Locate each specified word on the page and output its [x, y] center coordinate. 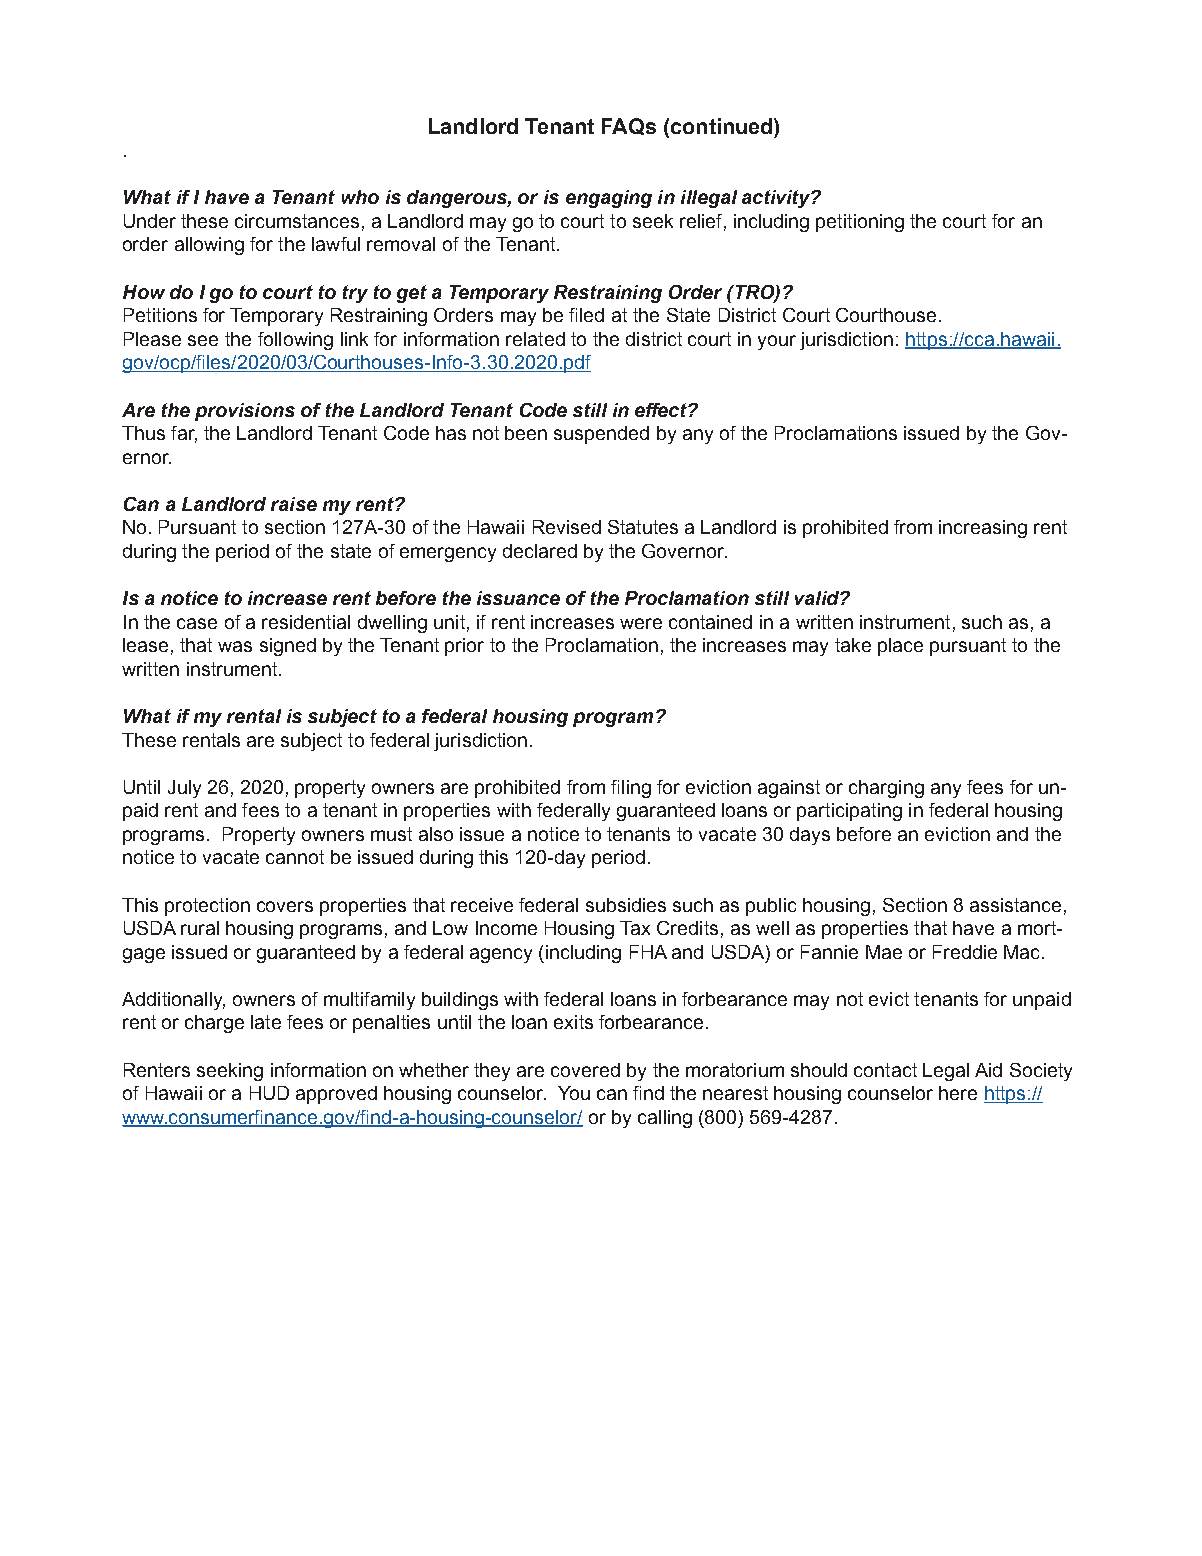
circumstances [297, 221]
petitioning [860, 223]
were [641, 623]
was [235, 646]
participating [849, 812]
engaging [609, 199]
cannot [295, 857]
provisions [245, 412]
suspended [601, 435]
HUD [269, 1093]
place [900, 647]
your [777, 342]
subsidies [626, 905]
